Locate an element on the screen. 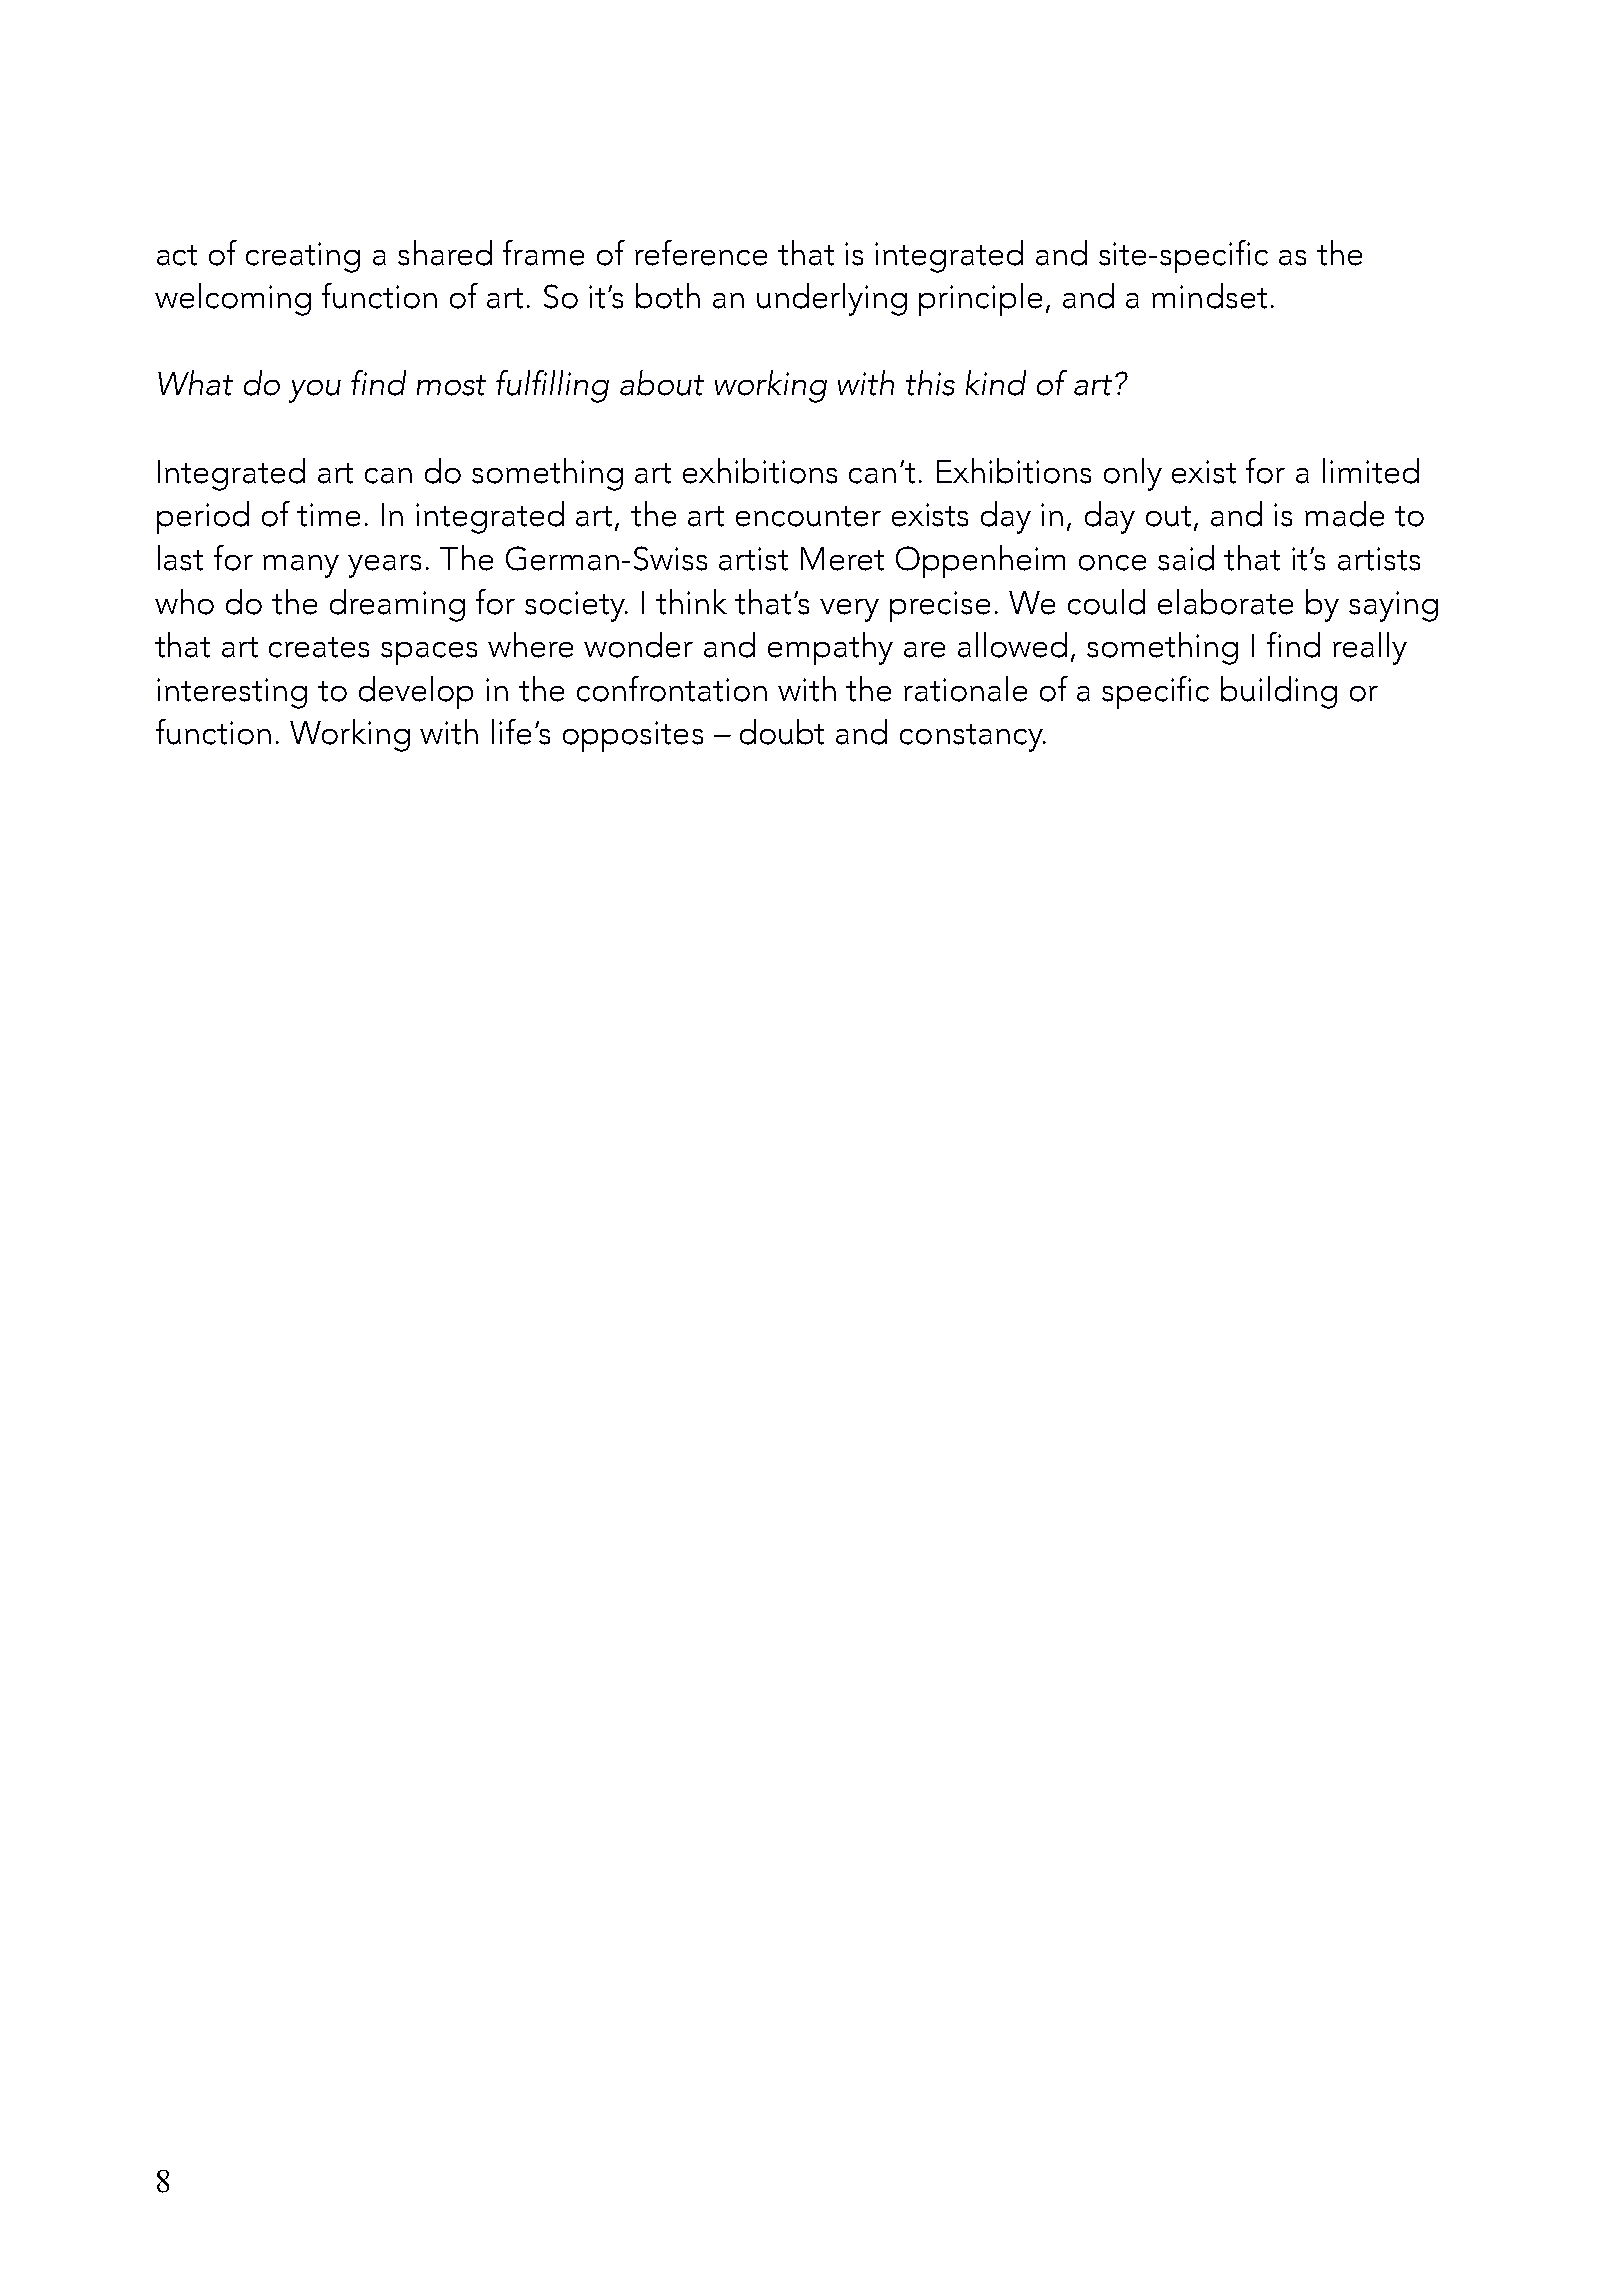 The height and width of the screenshot is (2296, 1622). said is located at coordinates (1186, 558).
